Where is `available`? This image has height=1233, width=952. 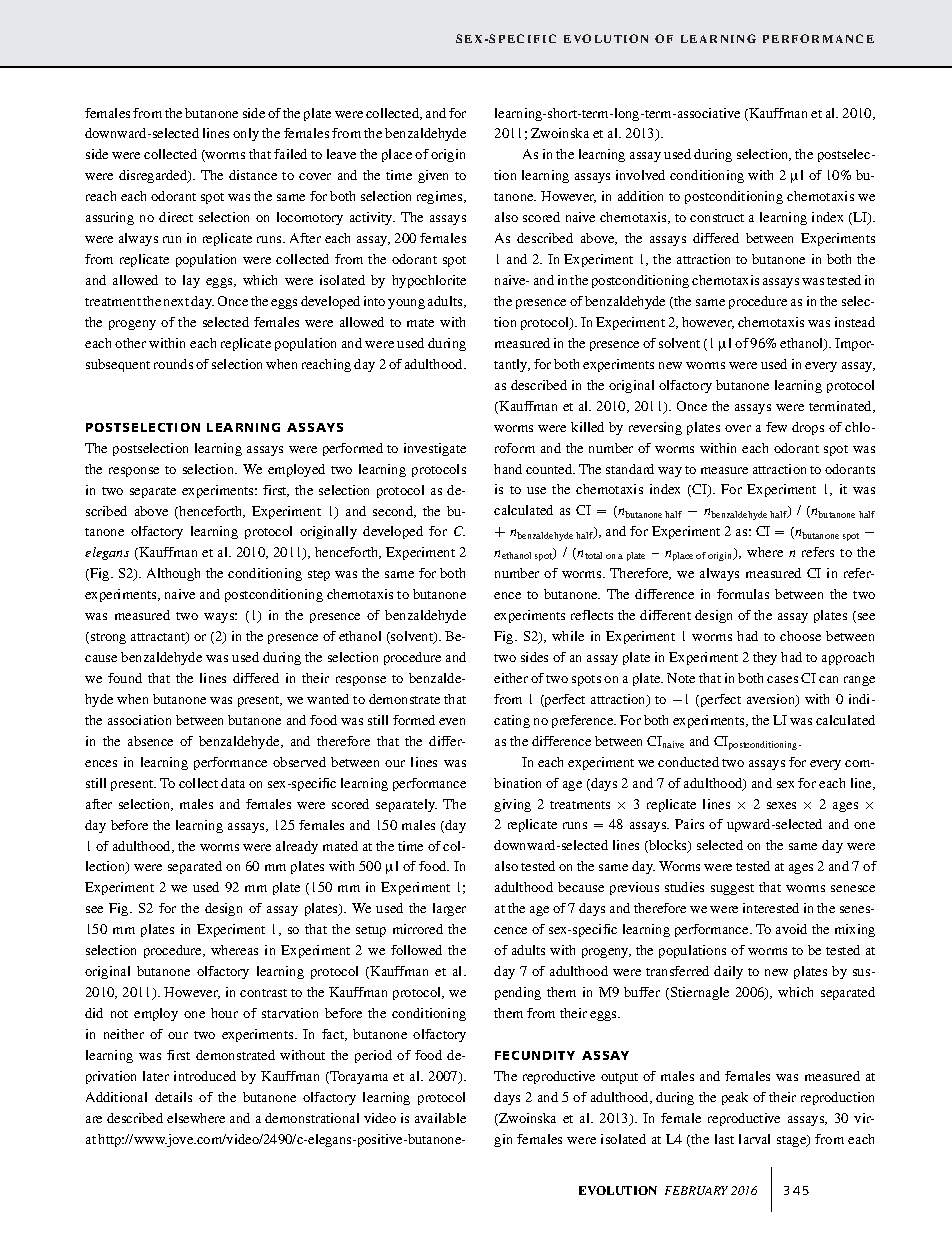 available is located at coordinates (440, 1118).
